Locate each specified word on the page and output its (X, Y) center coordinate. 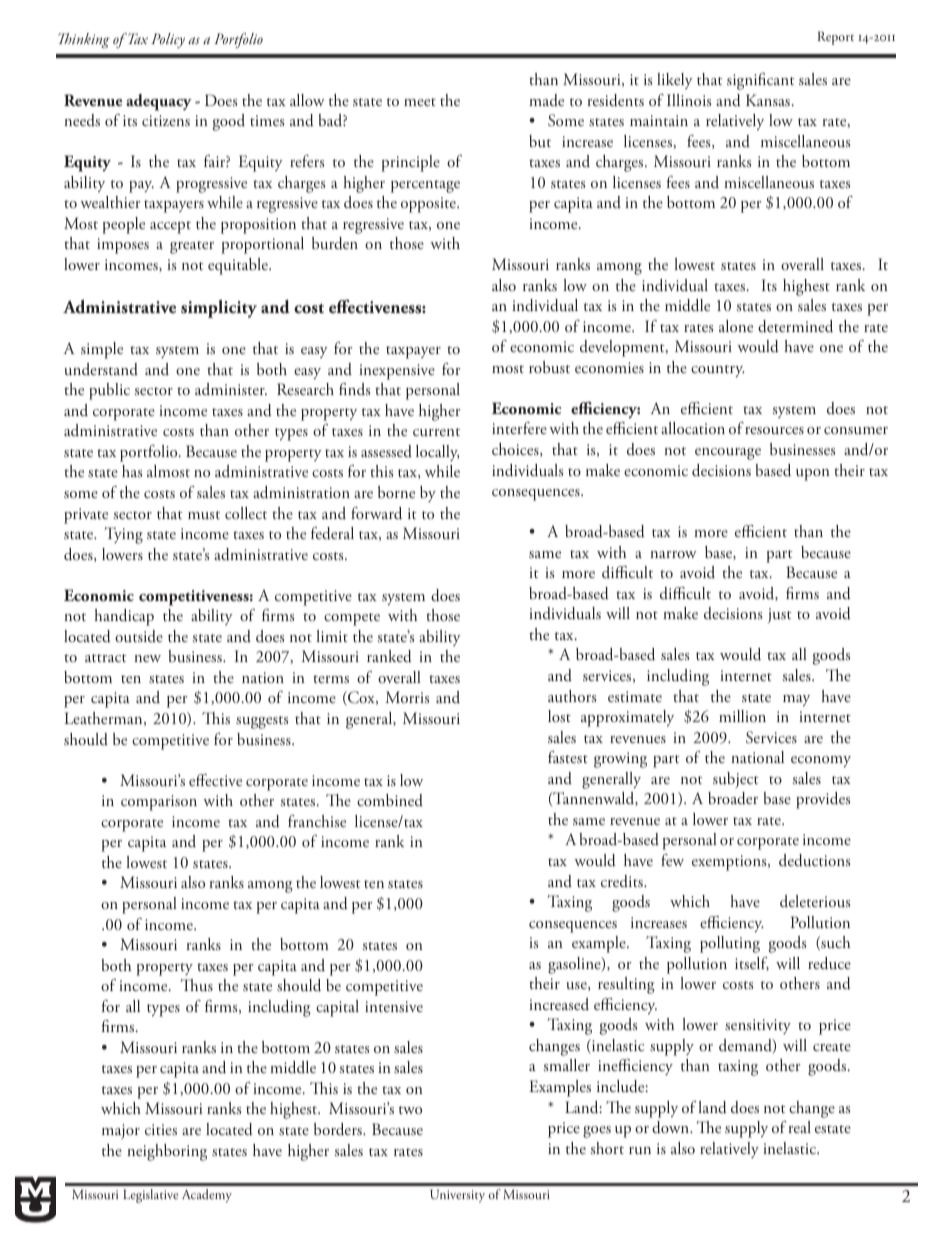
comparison (159, 803)
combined (390, 800)
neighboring (167, 1152)
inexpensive (397, 372)
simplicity (219, 308)
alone (736, 326)
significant (761, 81)
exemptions (730, 863)
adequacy (159, 102)
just (780, 615)
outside (139, 636)
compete (352, 619)
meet (420, 102)
